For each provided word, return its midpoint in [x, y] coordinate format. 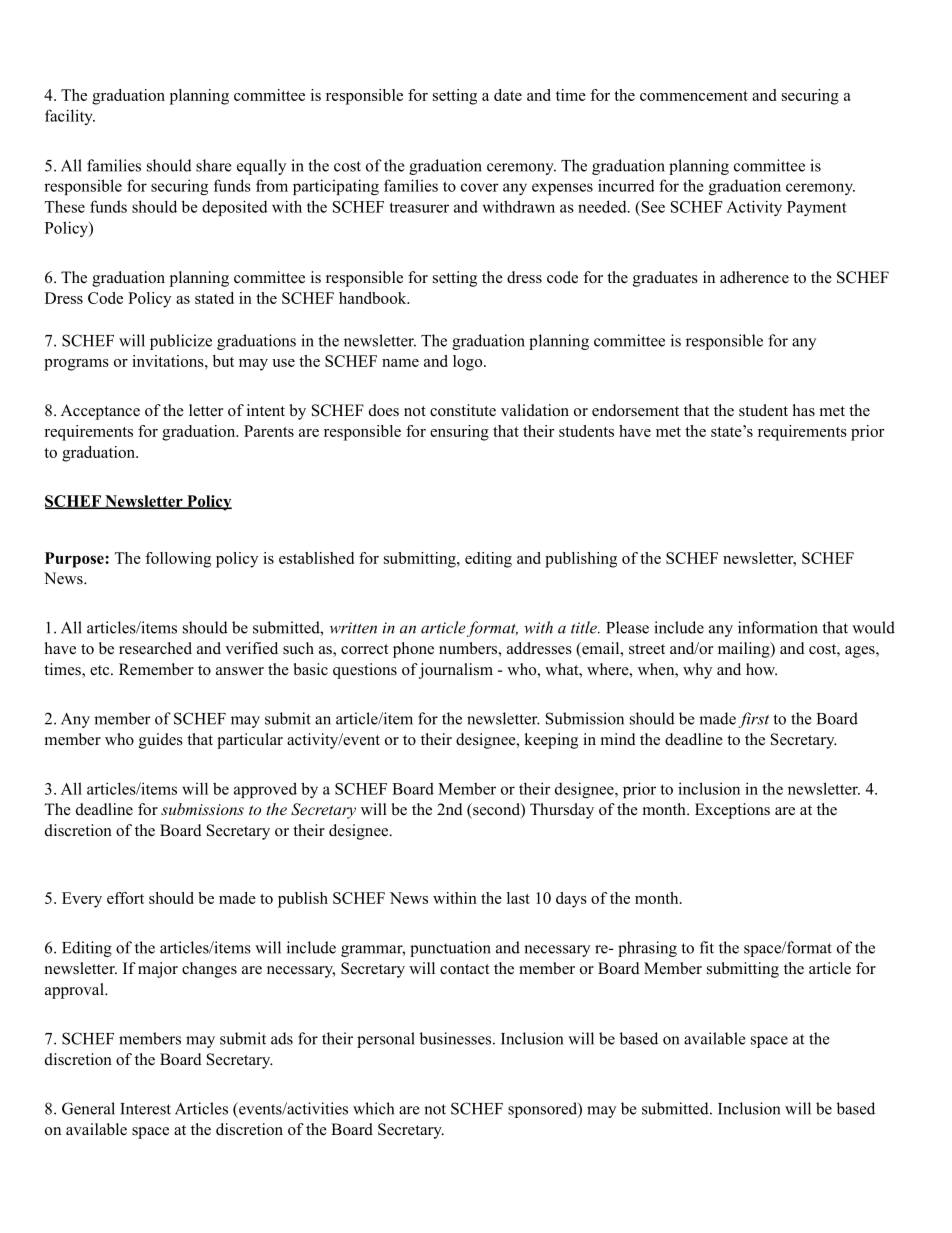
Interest [145, 1109]
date [508, 95]
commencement [694, 96]
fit [707, 947]
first [753, 720]
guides [161, 741]
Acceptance [100, 412]
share [214, 165]
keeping [551, 741]
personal [386, 1040]
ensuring [459, 433]
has [804, 410]
